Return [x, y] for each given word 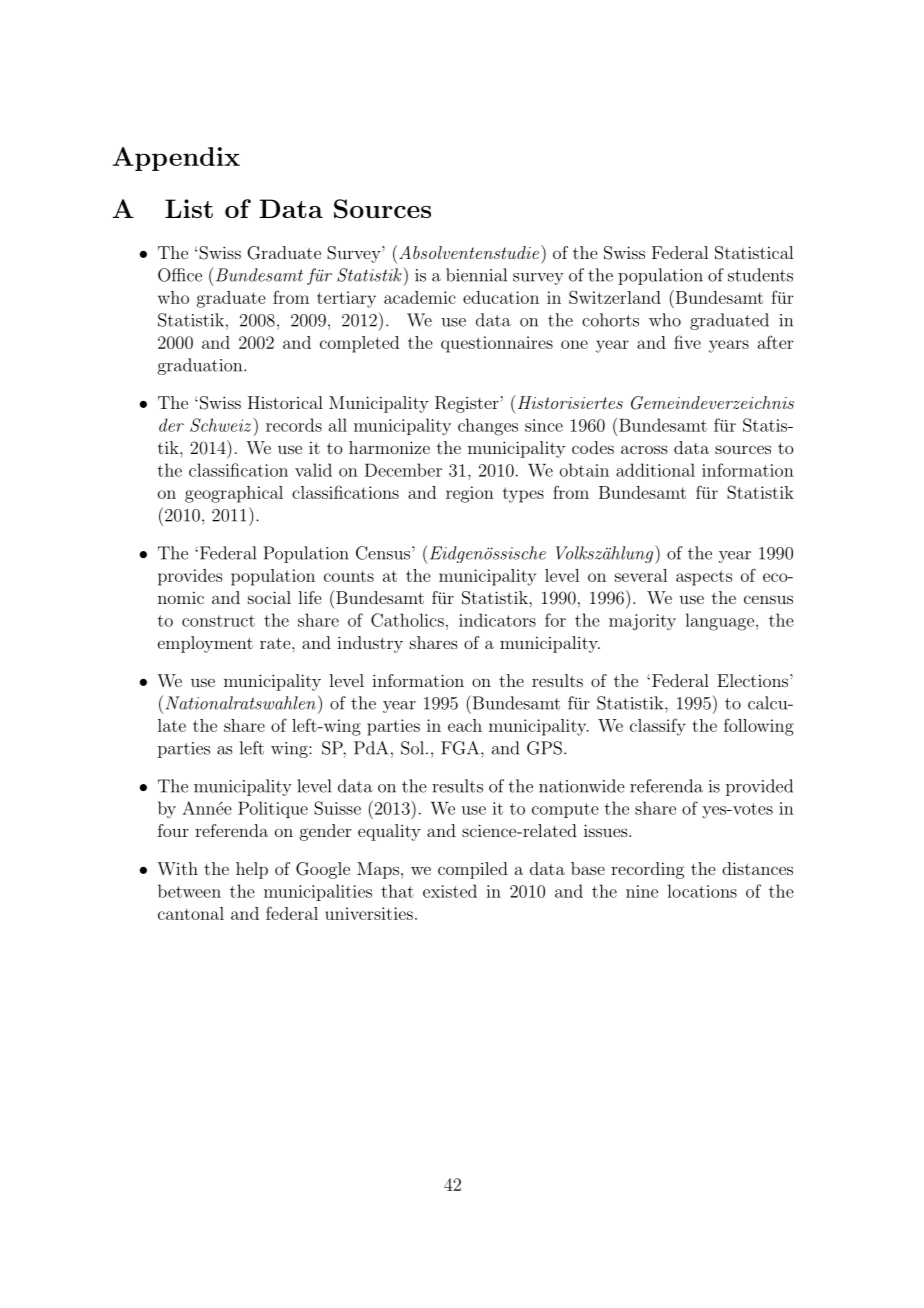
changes [488, 427]
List [189, 208]
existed [450, 891]
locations [702, 891]
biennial [476, 275]
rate [276, 643]
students [760, 275]
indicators [497, 620]
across [644, 449]
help [252, 870]
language [719, 622]
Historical [285, 402]
